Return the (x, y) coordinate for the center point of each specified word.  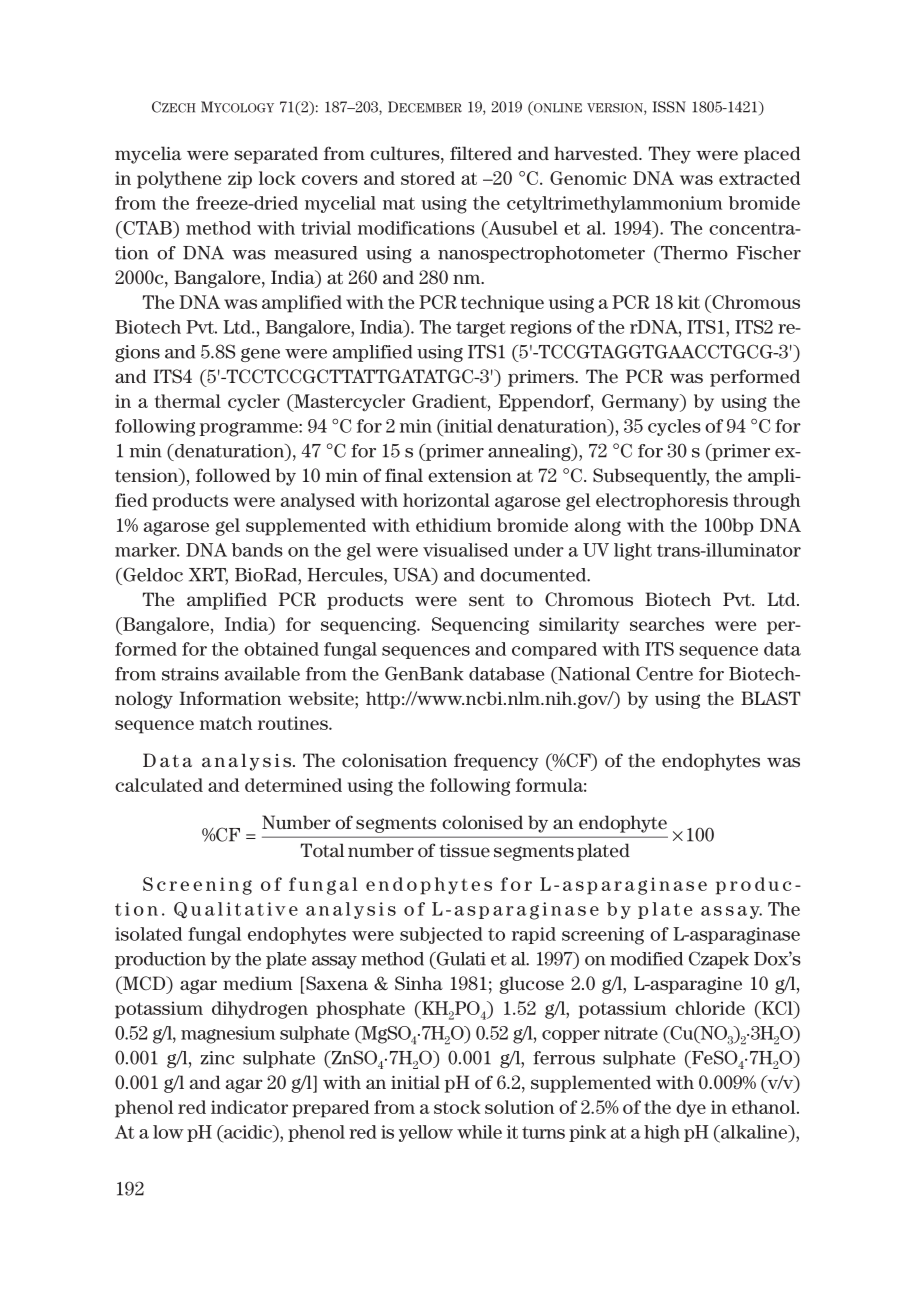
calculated (159, 785)
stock (457, 1107)
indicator (249, 1107)
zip (240, 180)
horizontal (446, 500)
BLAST (771, 698)
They (670, 155)
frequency (496, 762)
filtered (481, 153)
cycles (674, 427)
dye (691, 1109)
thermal (188, 401)
